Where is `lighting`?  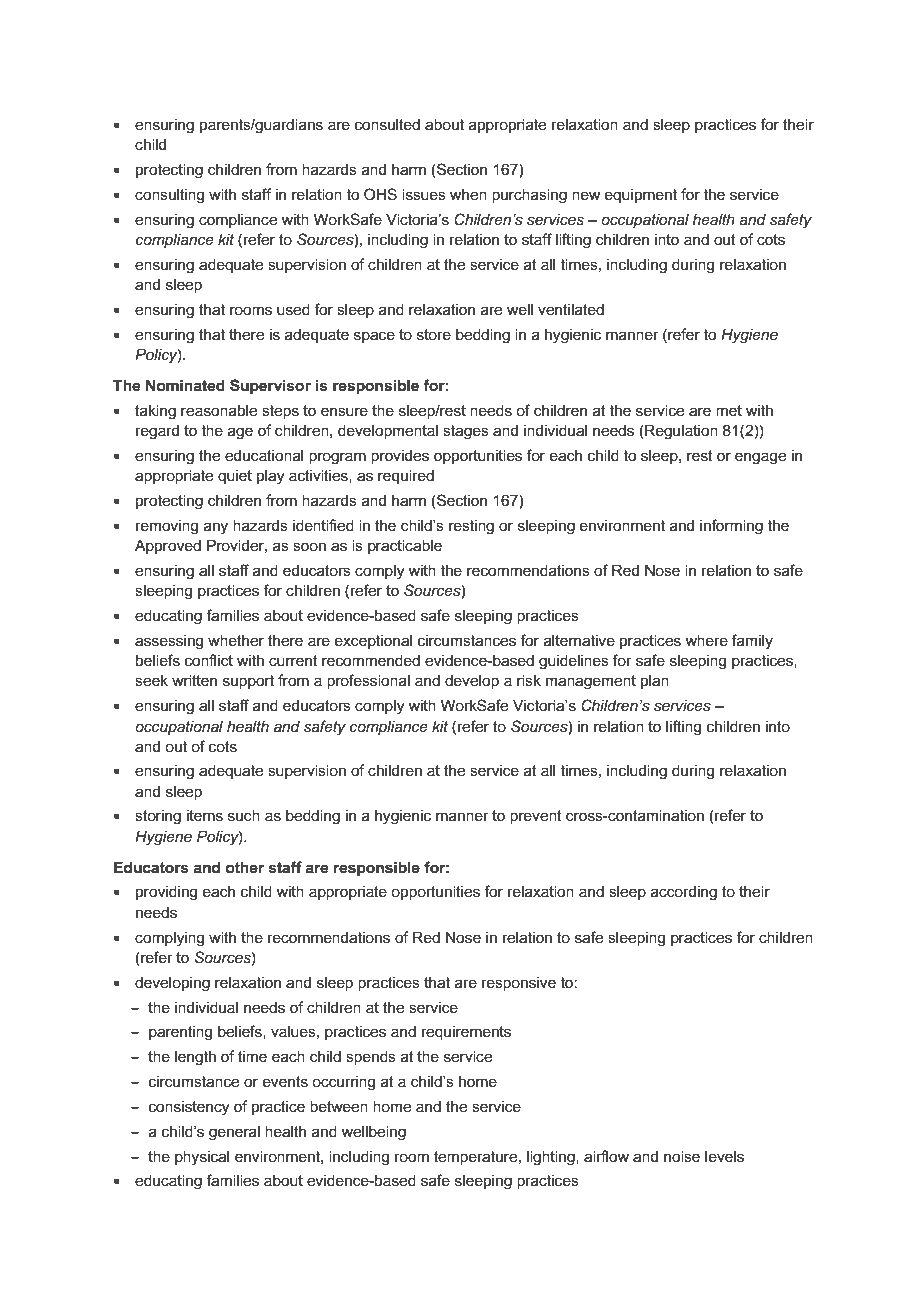 lighting is located at coordinates (552, 1158).
